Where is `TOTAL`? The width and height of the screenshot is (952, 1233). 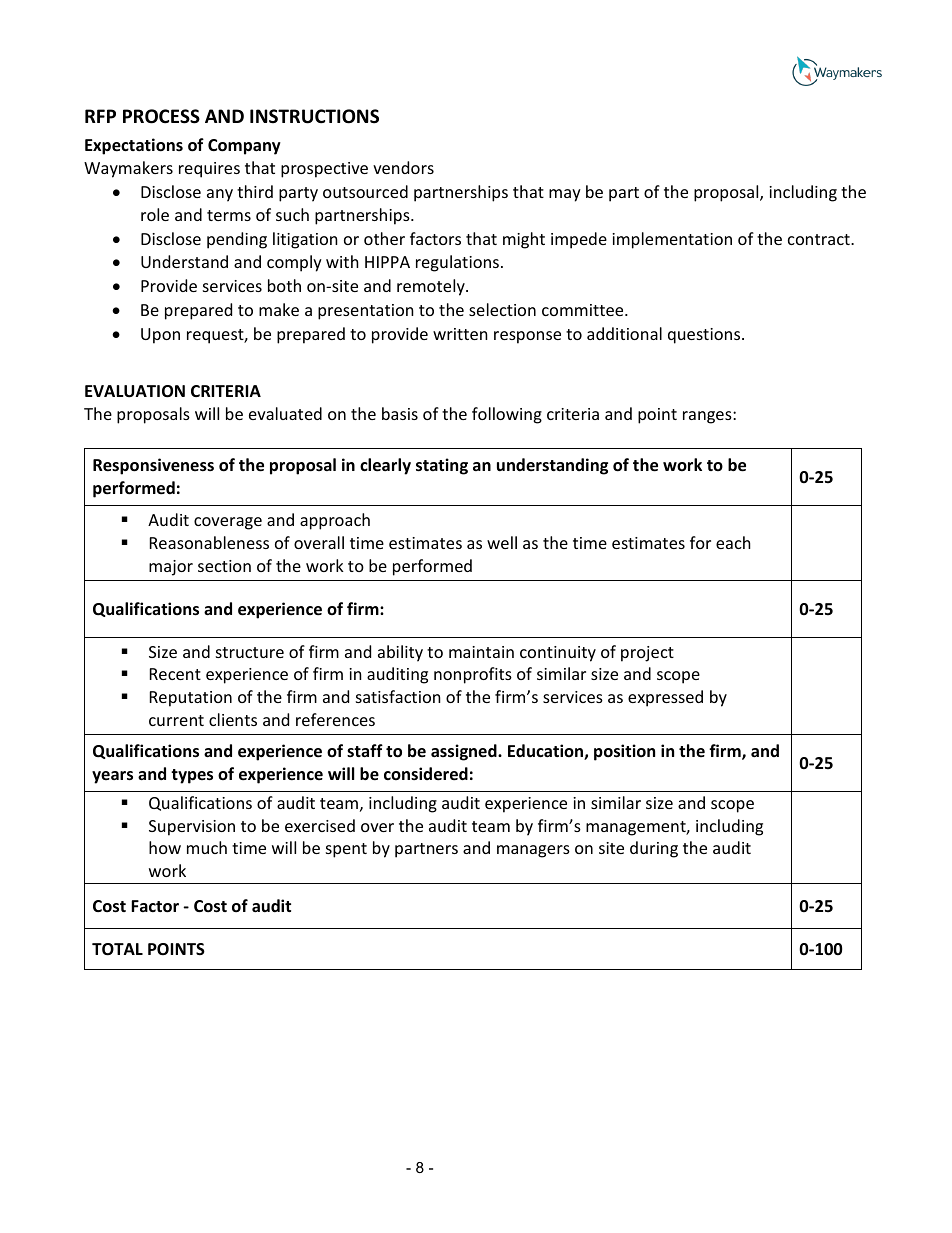
TOTAL is located at coordinates (117, 949).
